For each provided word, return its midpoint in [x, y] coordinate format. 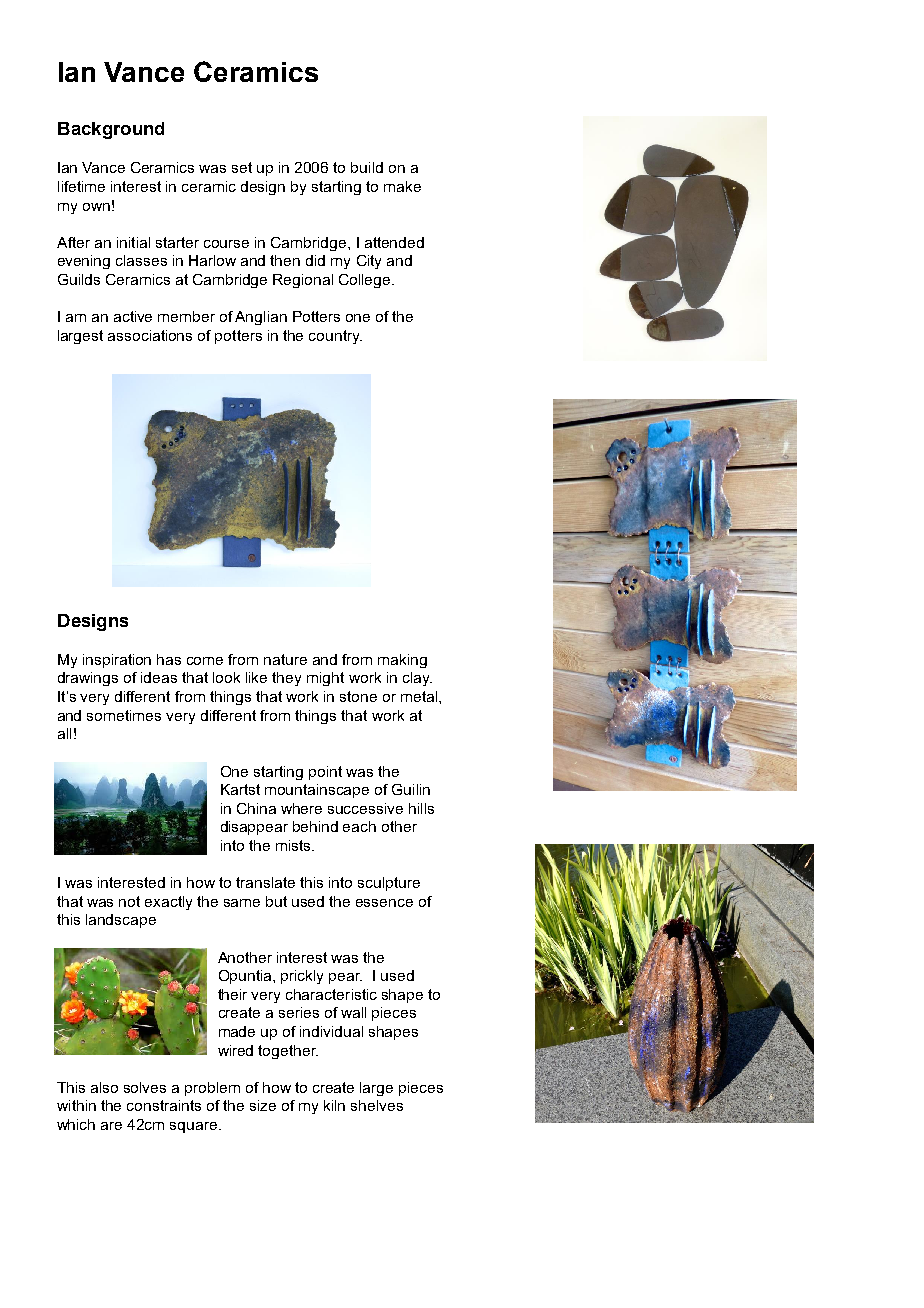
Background [111, 130]
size [263, 1105]
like [256, 677]
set [242, 167]
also [104, 1087]
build [367, 167]
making [402, 661]
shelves [377, 1105]
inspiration [117, 661]
